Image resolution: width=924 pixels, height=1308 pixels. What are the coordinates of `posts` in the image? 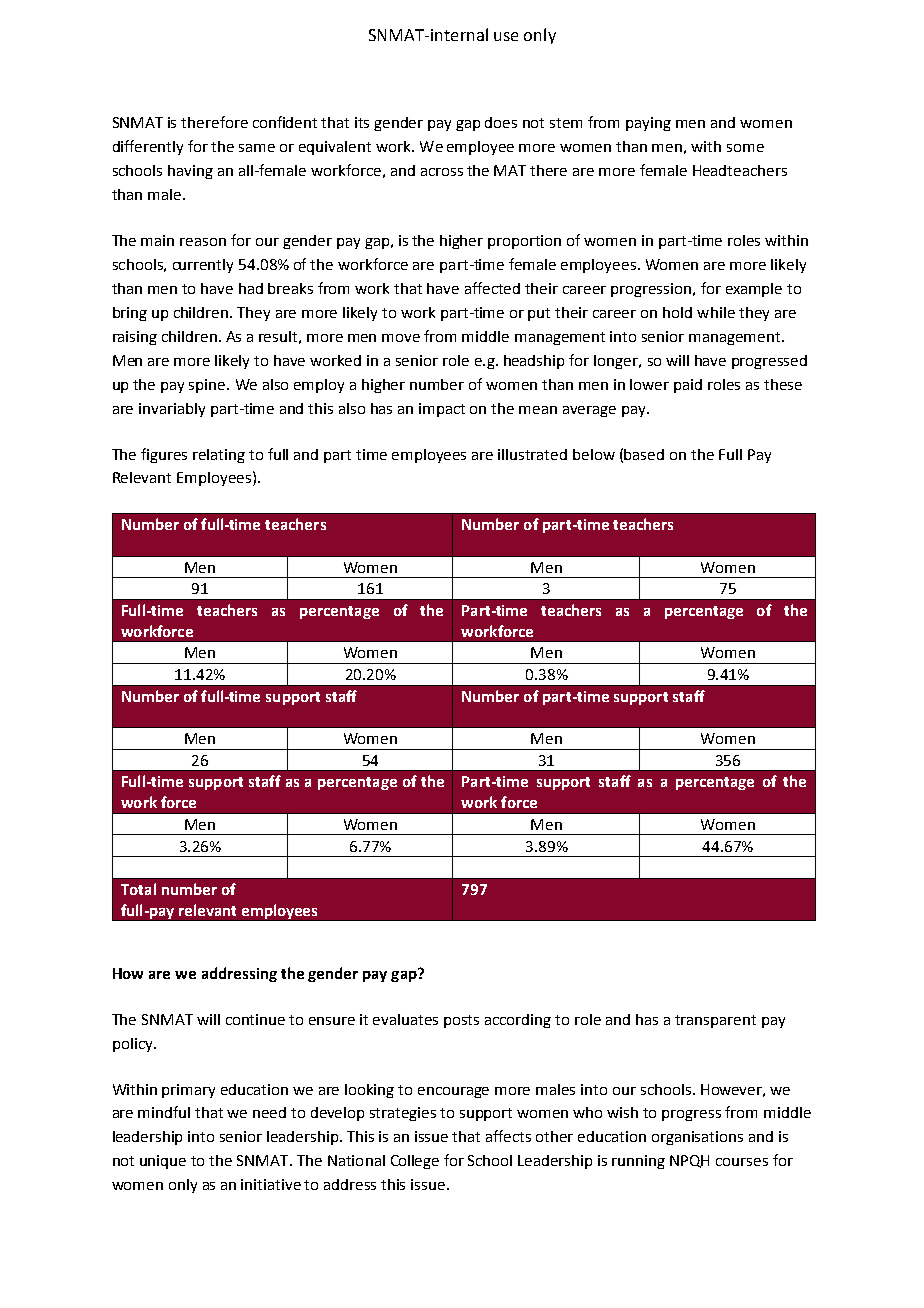 It's located at (461, 1021).
